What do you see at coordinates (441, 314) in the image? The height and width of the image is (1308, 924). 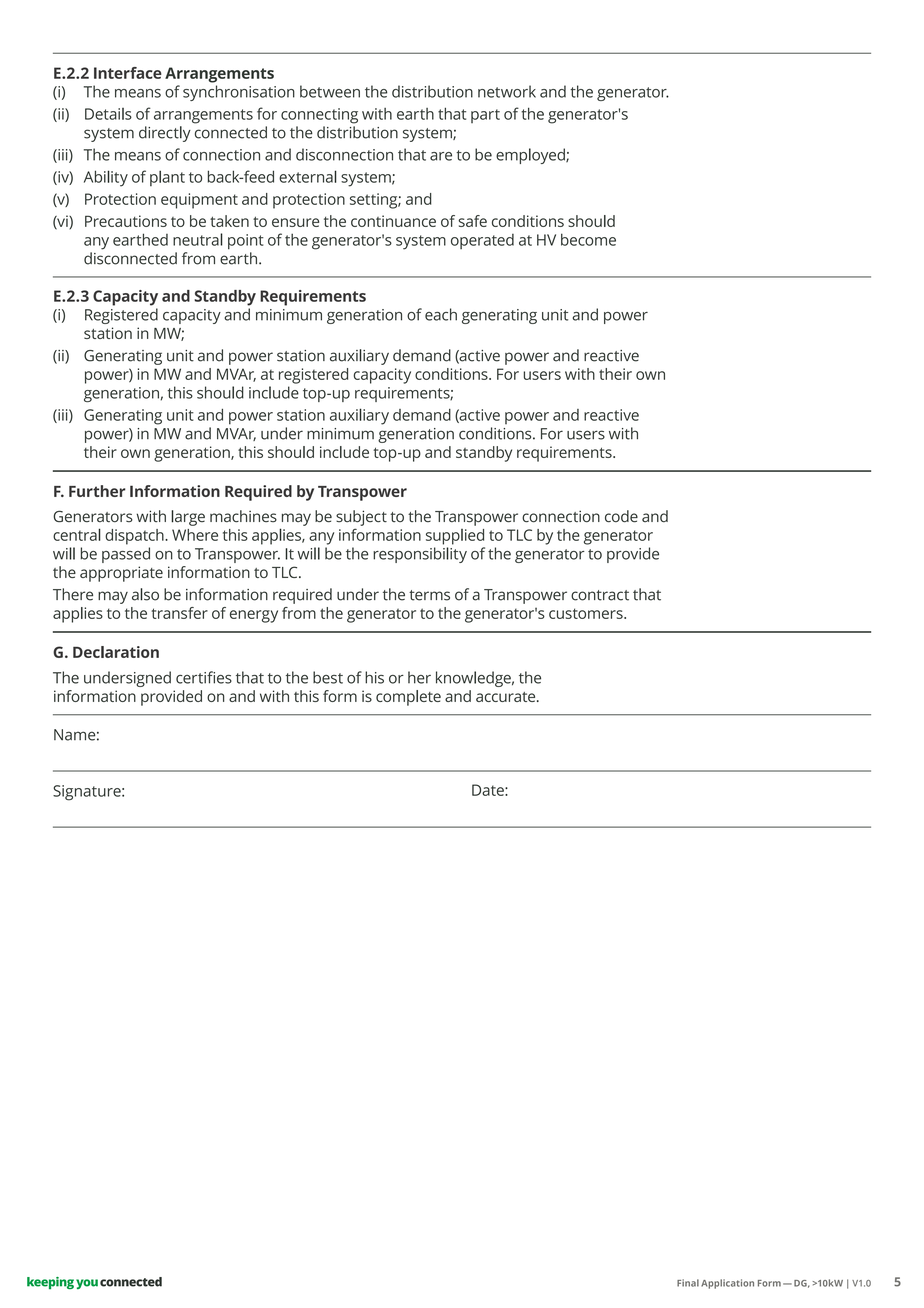 I see `each` at bounding box center [441, 314].
